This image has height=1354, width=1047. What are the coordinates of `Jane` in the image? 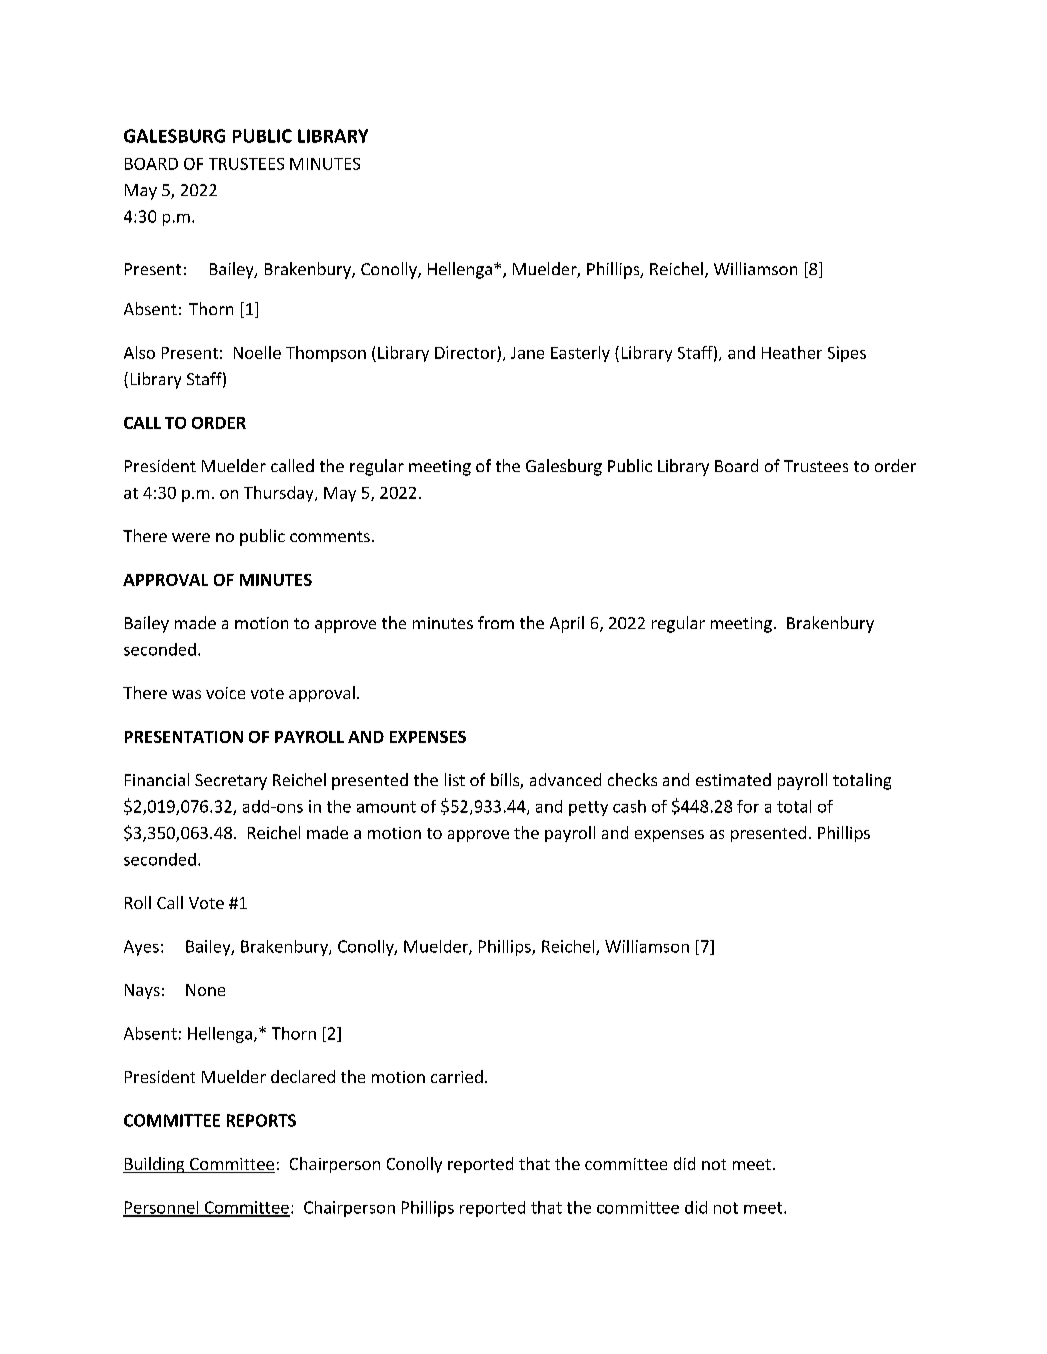 It's located at (527, 353).
